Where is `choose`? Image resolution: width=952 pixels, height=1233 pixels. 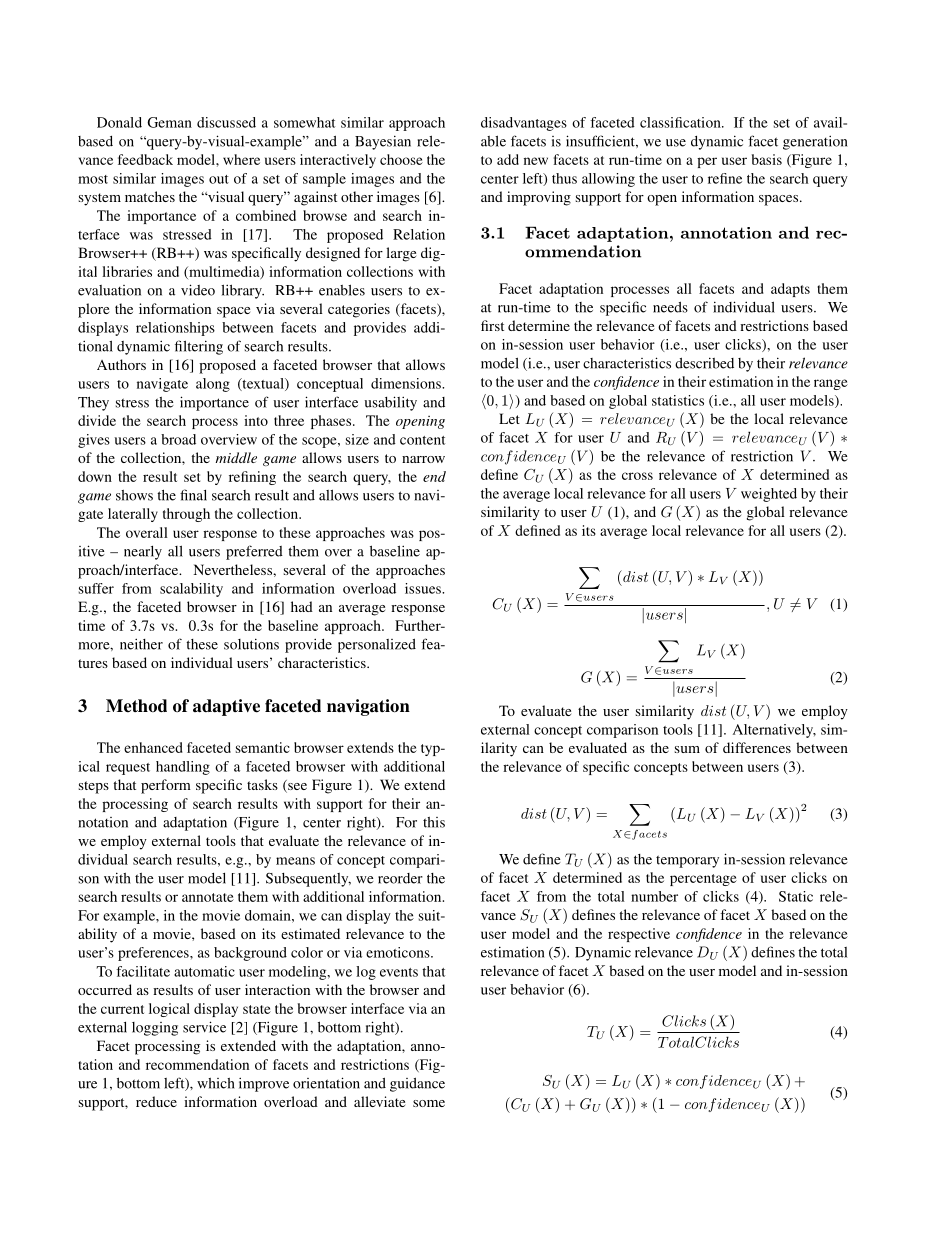
choose is located at coordinates (401, 159).
